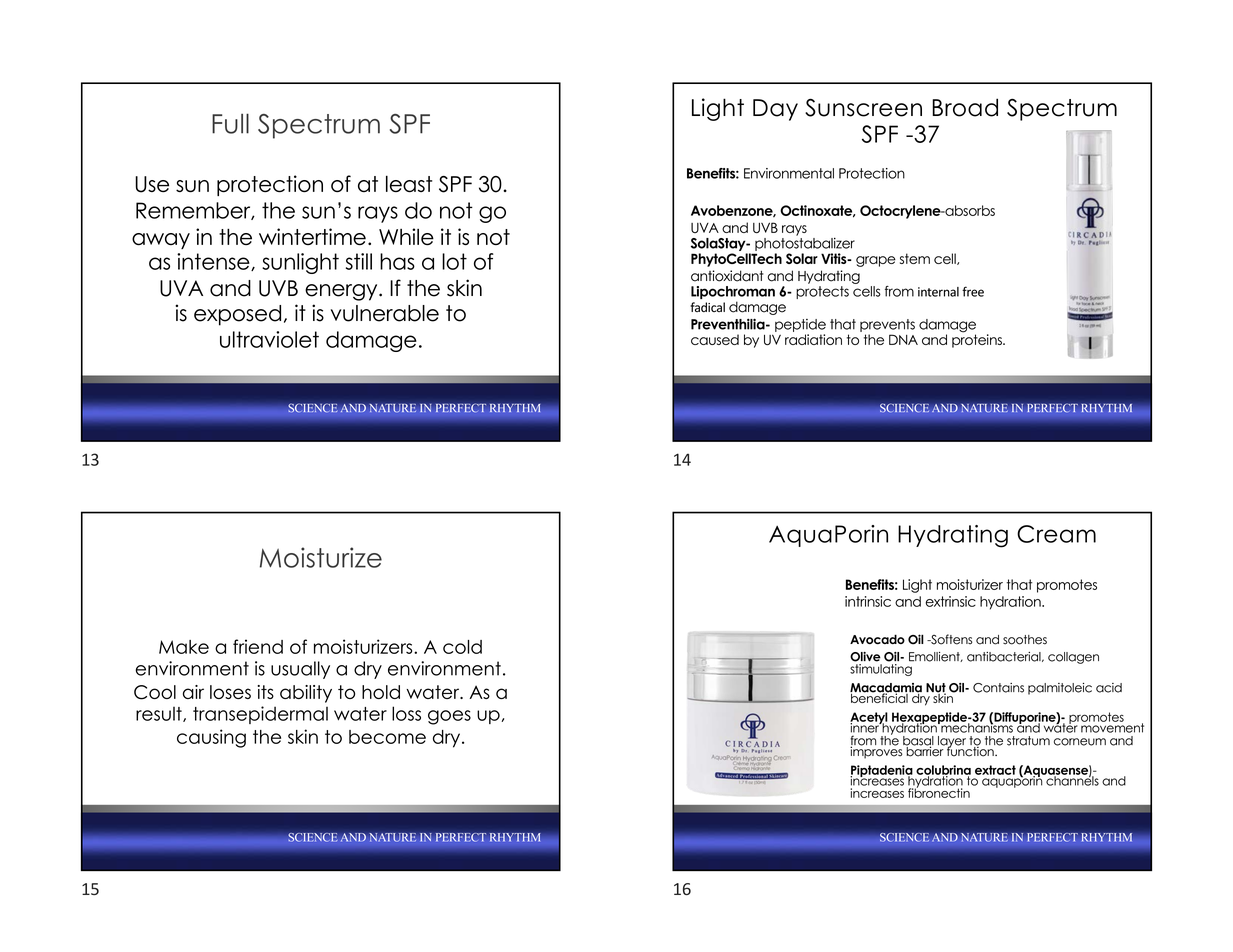 The image size is (1233, 952). I want to click on Full, so click(230, 123).
